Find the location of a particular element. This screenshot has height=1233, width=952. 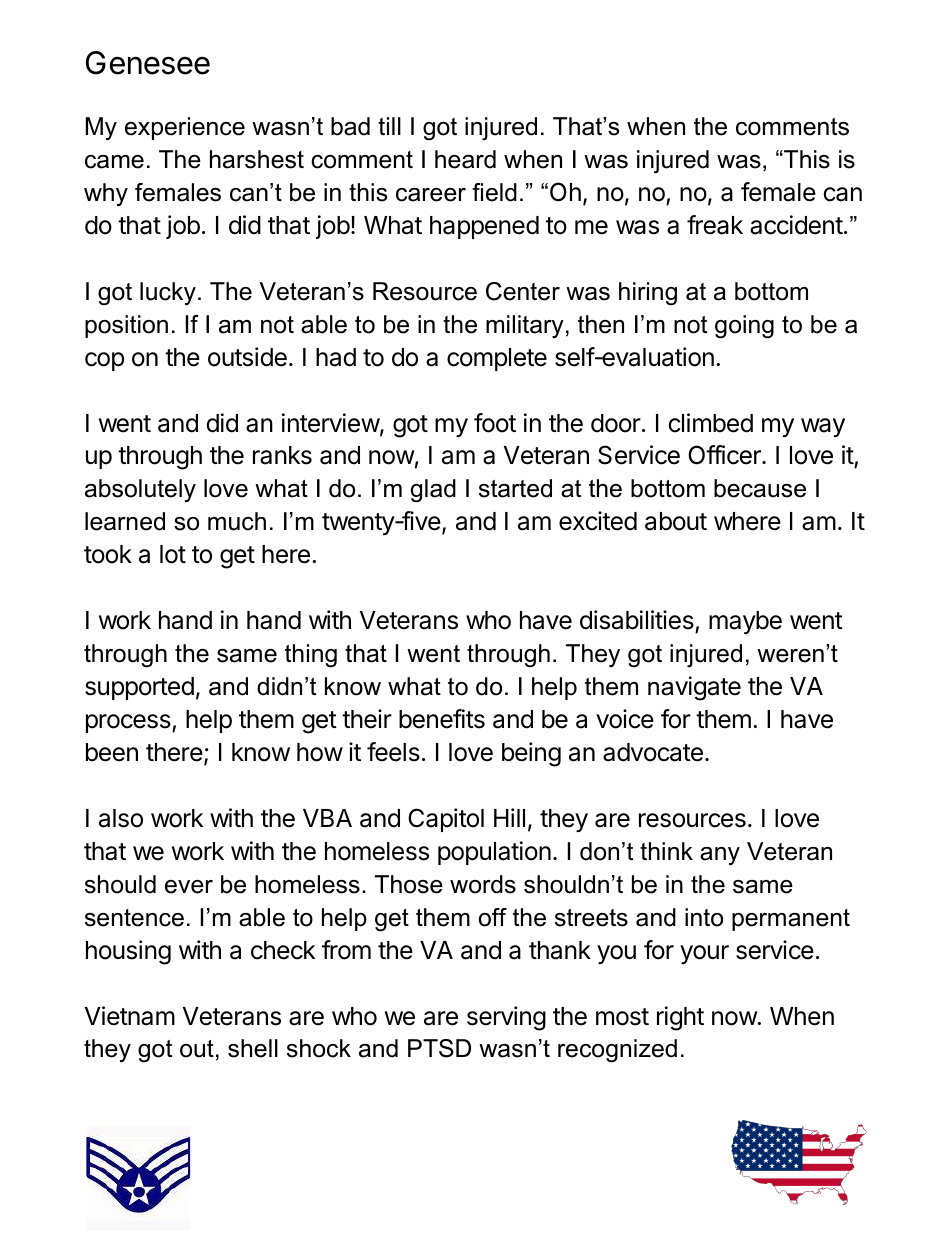

heard is located at coordinates (465, 159).
